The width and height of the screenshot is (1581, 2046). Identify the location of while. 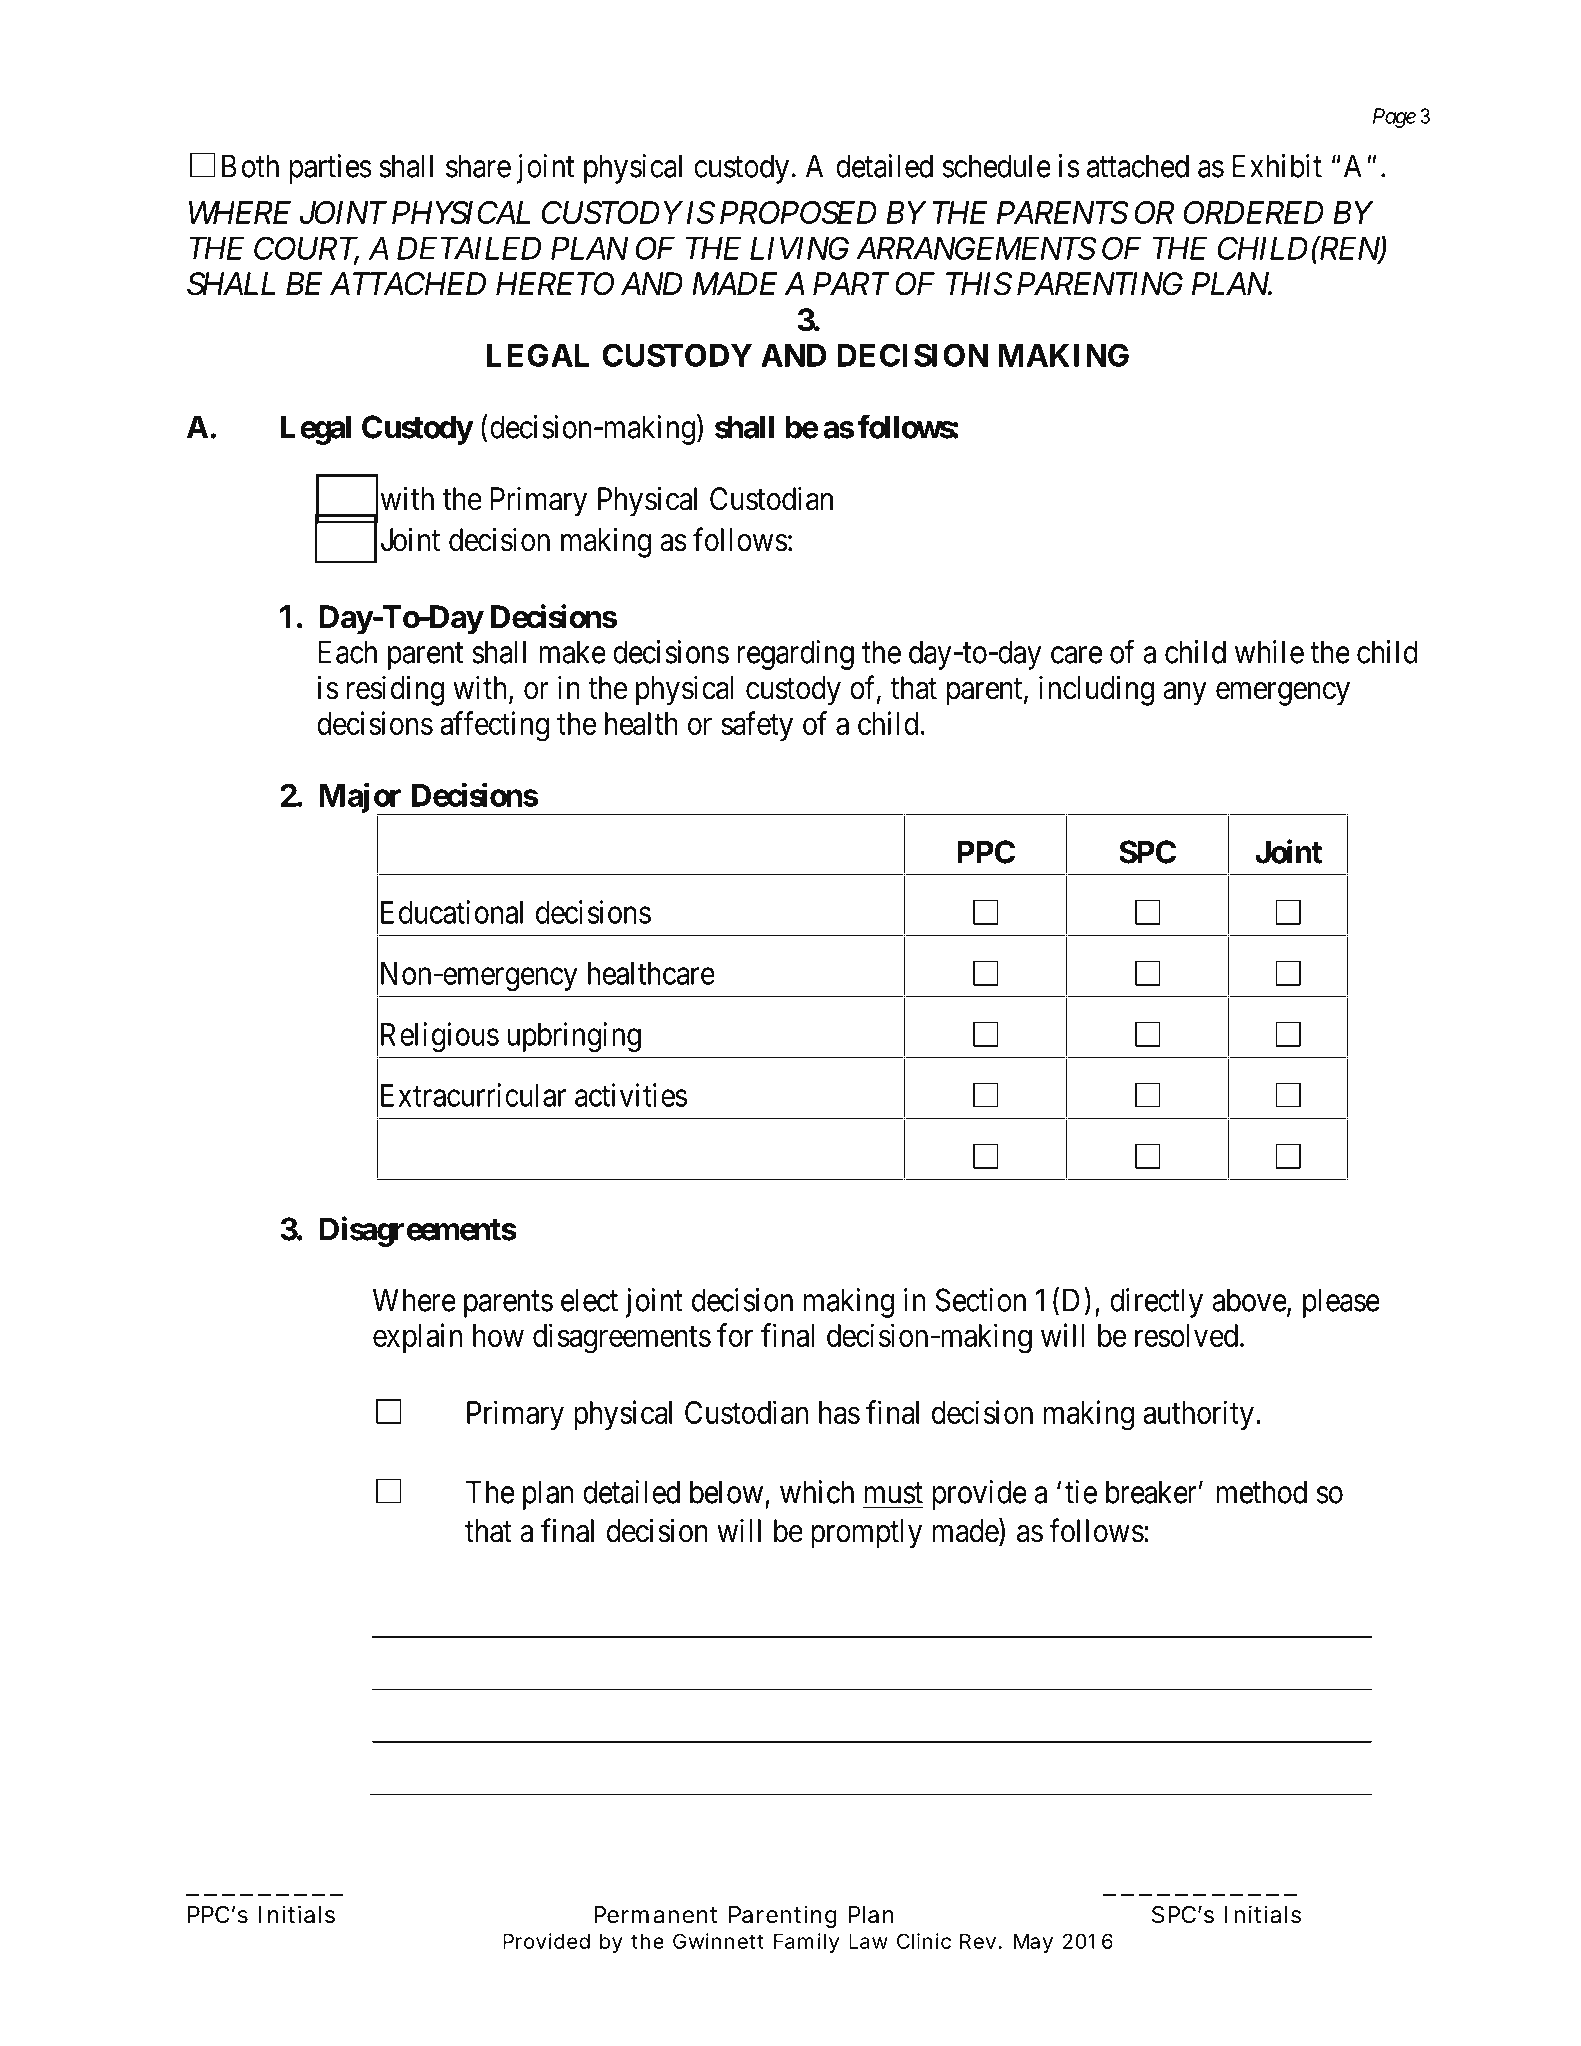
(1269, 652).
